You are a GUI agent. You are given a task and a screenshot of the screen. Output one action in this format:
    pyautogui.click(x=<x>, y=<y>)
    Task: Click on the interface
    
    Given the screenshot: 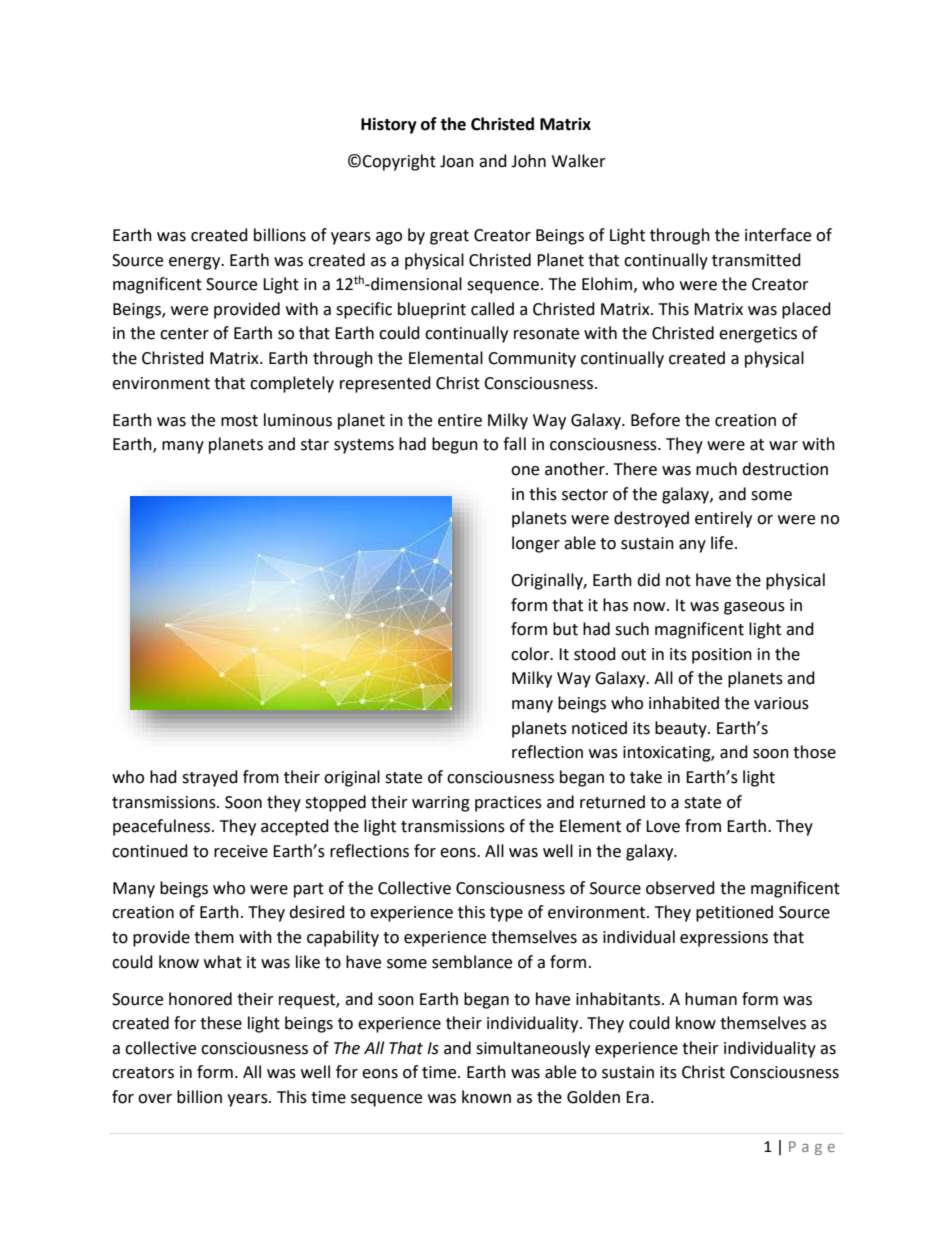 What is the action you would take?
    pyautogui.click(x=778, y=235)
